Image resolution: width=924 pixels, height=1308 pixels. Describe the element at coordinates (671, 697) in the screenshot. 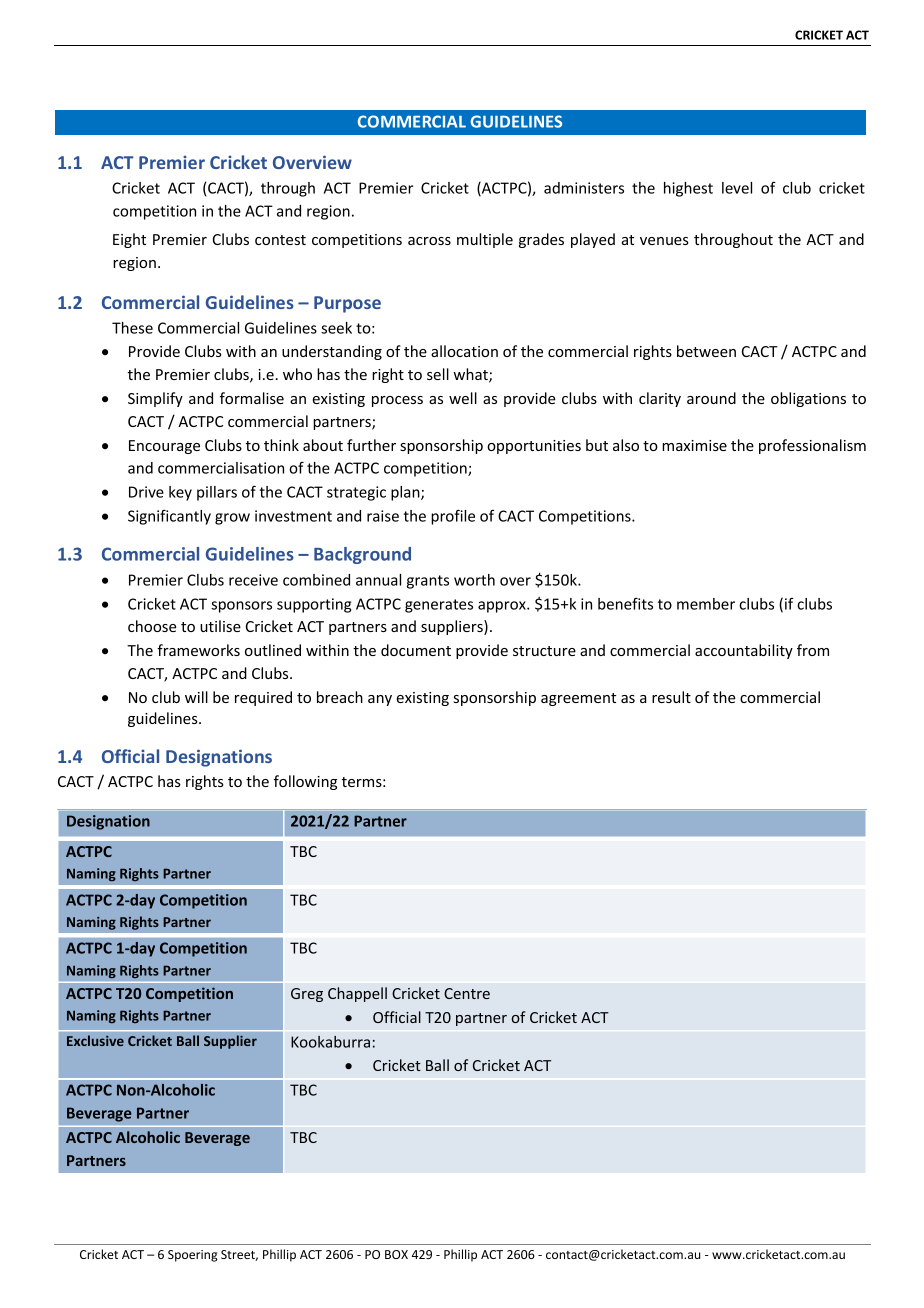

I see `result` at that location.
